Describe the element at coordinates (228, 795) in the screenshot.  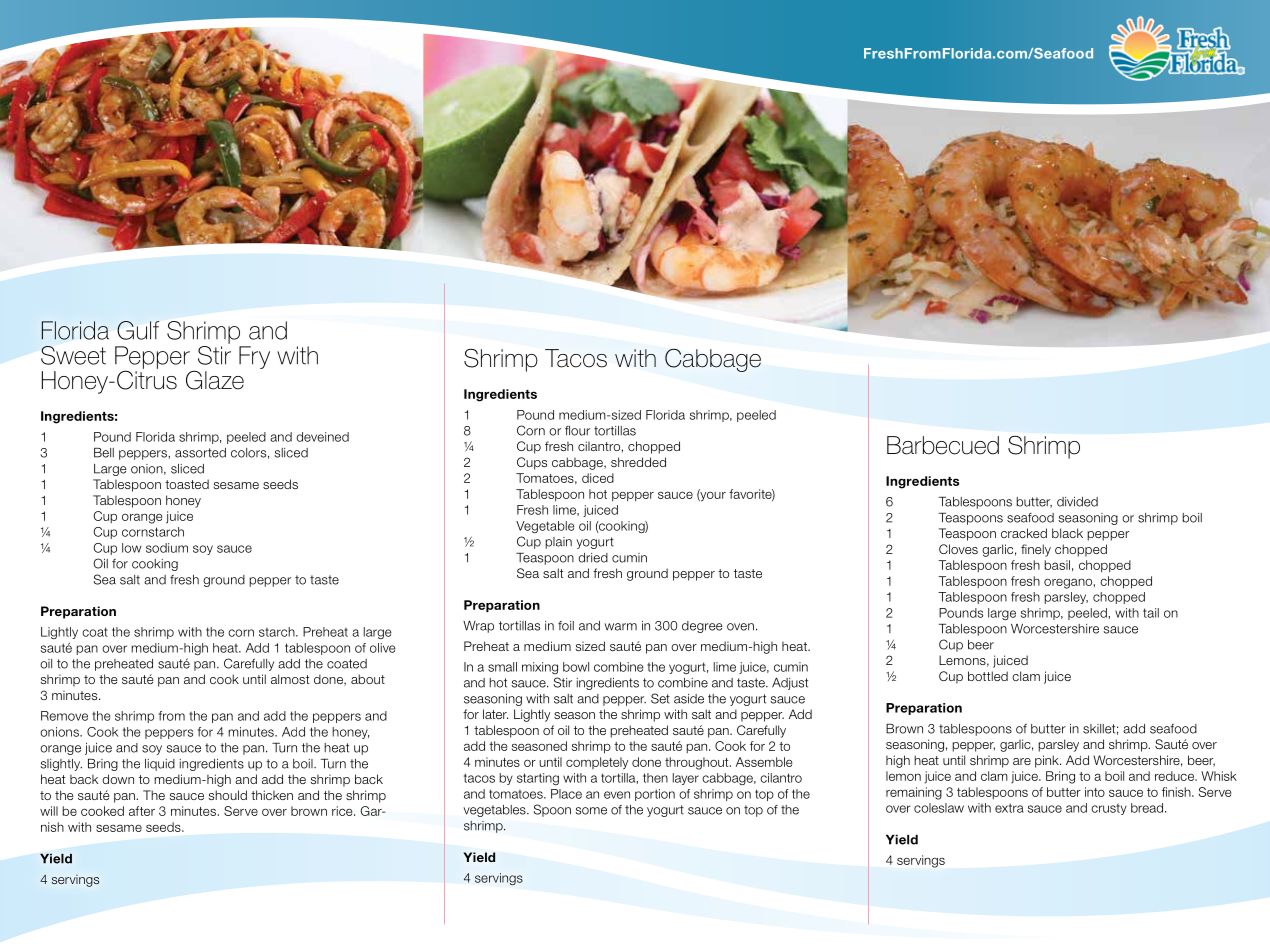
I see `should` at that location.
